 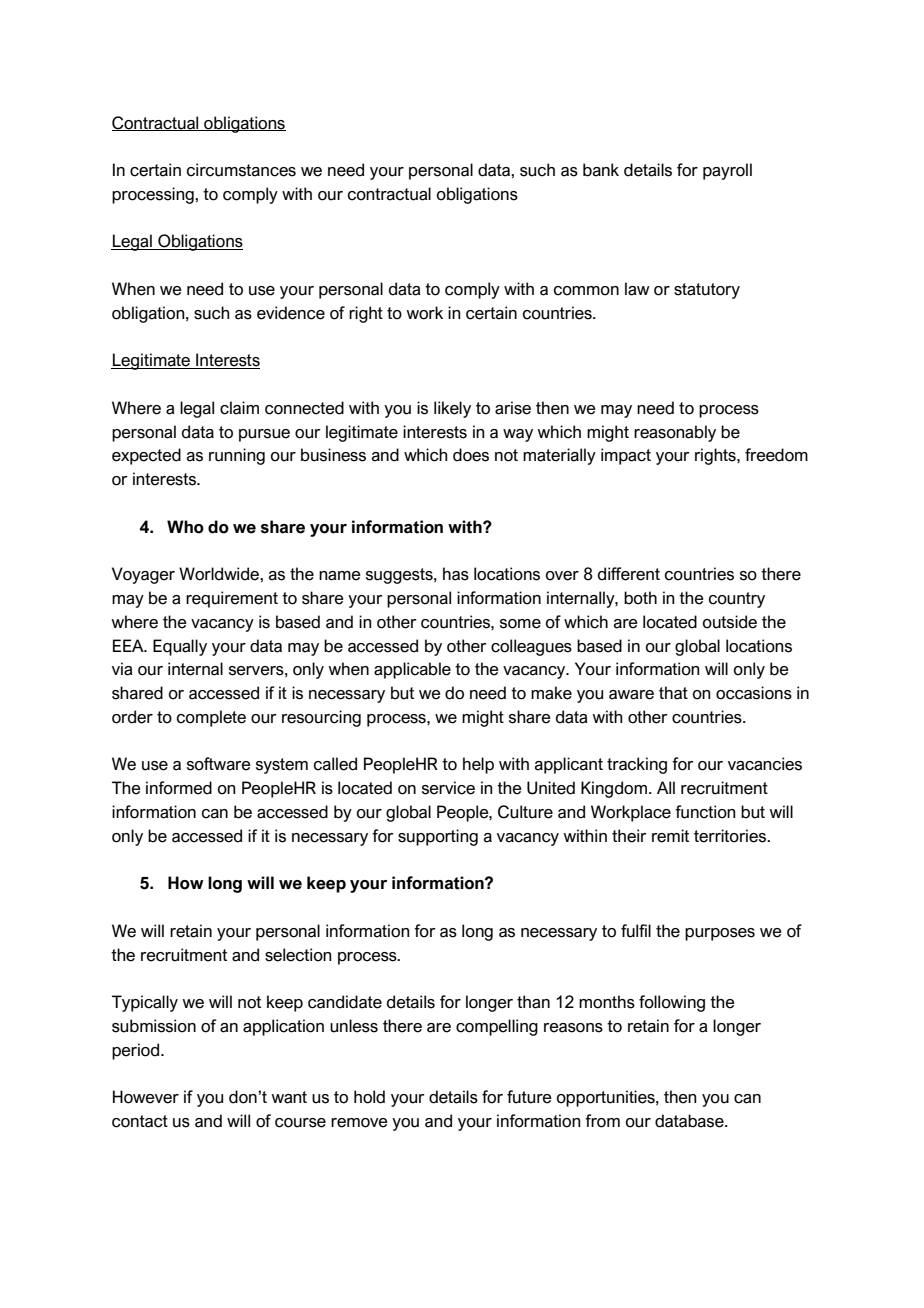 I want to click on informed, so click(x=179, y=788).
